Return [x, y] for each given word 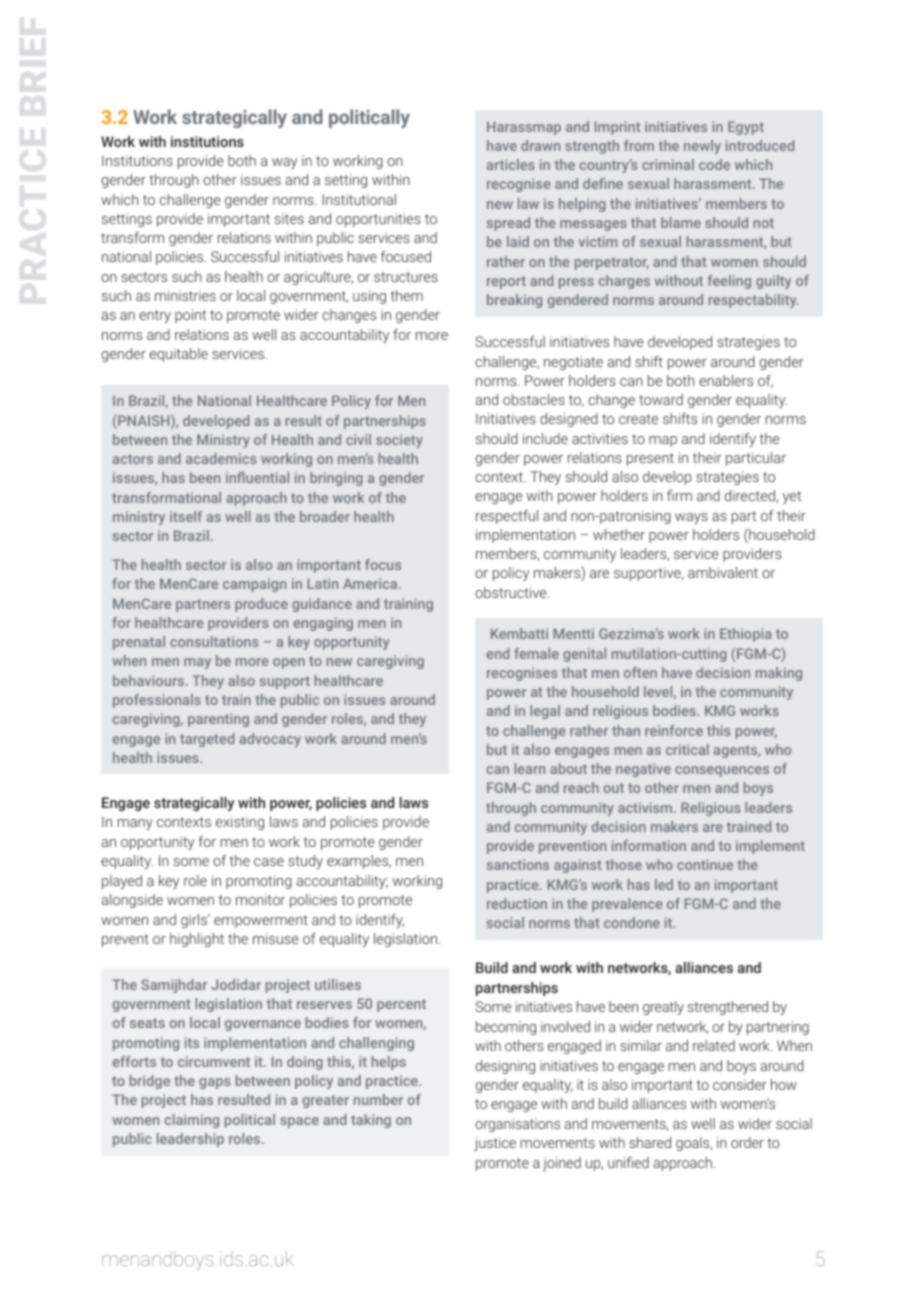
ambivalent [723, 572]
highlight [197, 940]
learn [529, 768]
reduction [517, 903]
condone [632, 922]
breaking [514, 301]
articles [511, 164]
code [714, 164]
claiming [191, 1121]
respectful [507, 517]
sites [289, 218]
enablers [726, 380]
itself [186, 516]
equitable [179, 355]
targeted [207, 740]
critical [687, 749]
